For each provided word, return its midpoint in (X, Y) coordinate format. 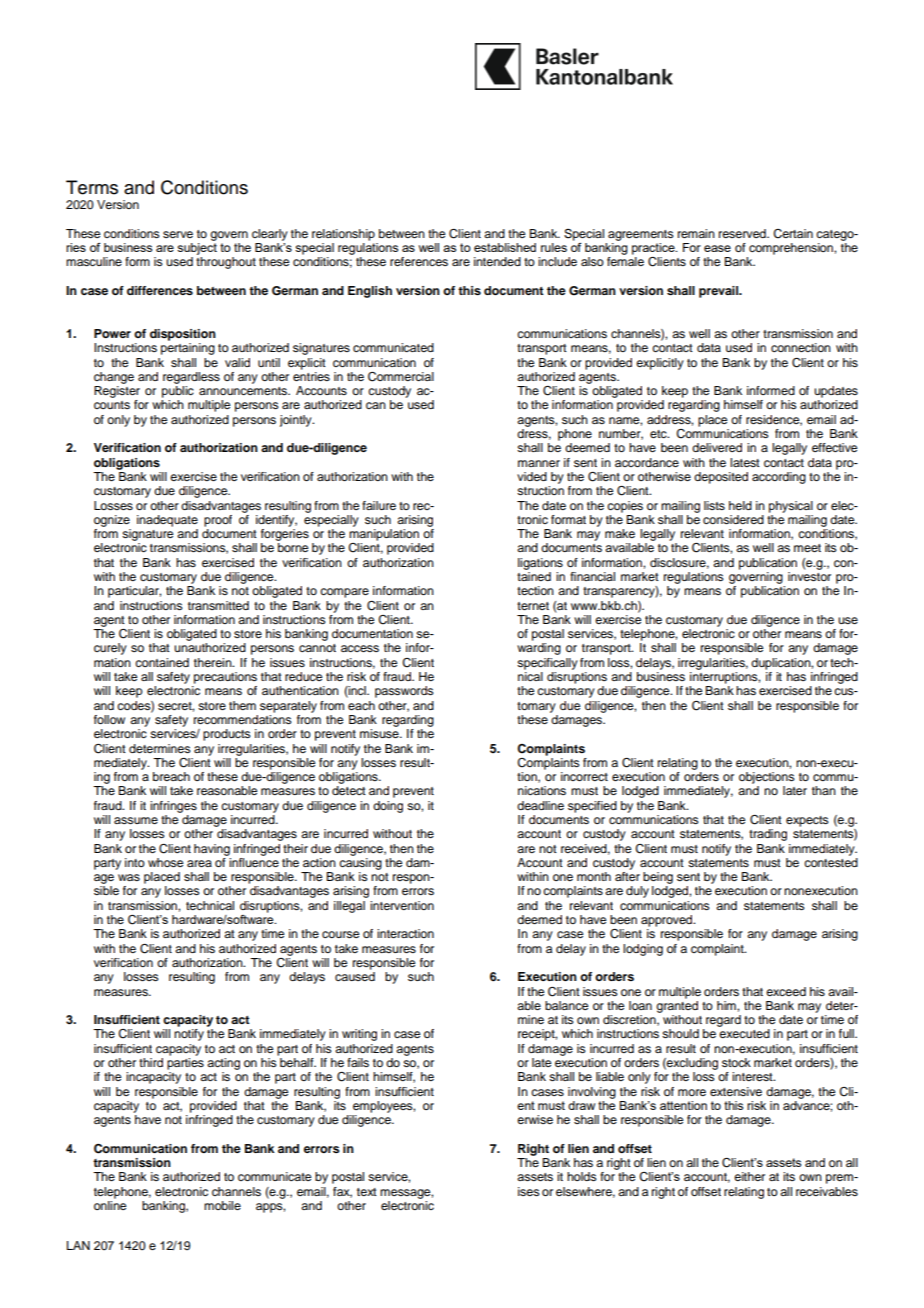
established (505, 247)
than (824, 790)
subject (197, 249)
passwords (404, 692)
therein (214, 662)
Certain (793, 234)
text (367, 1192)
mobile (222, 1205)
